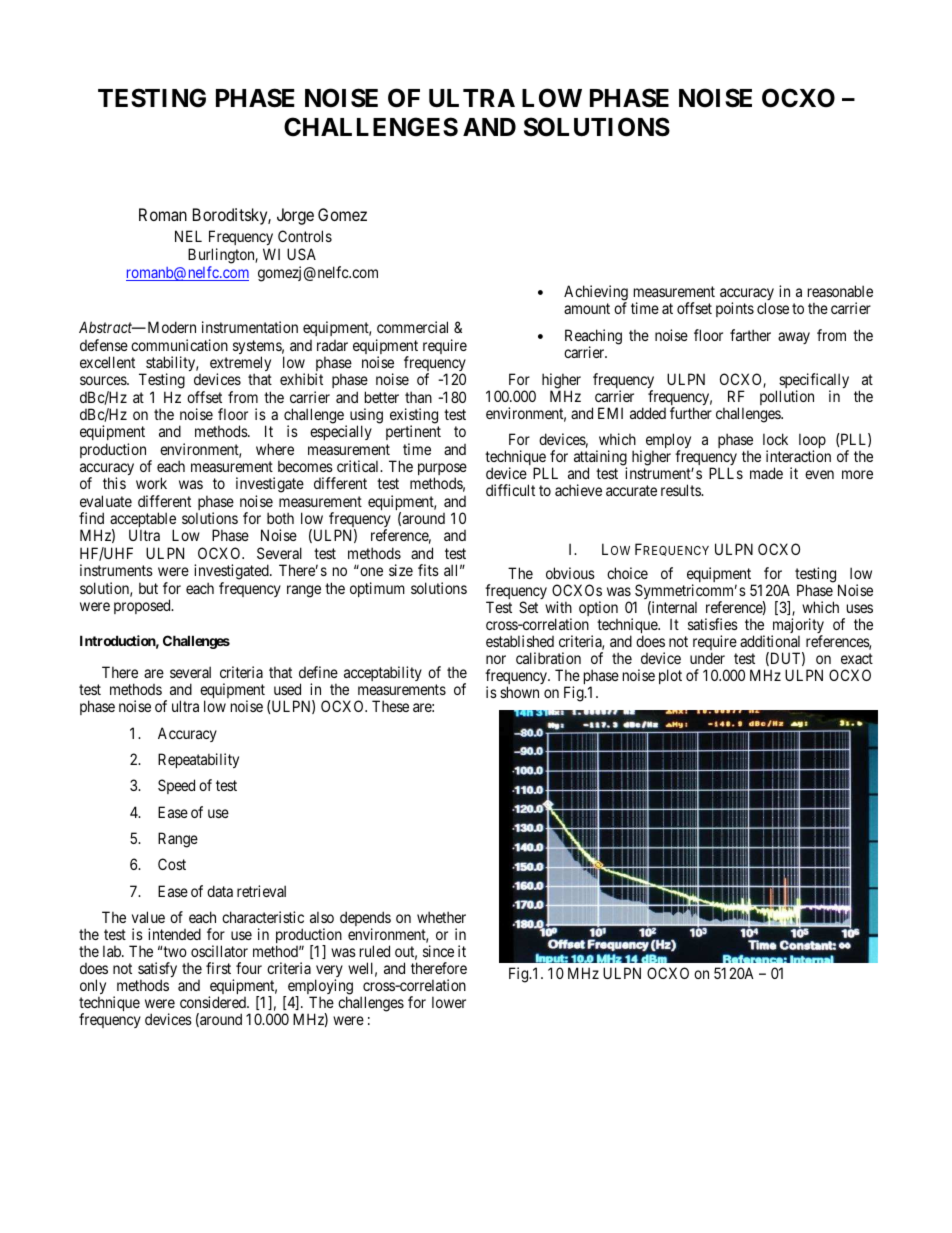  Describe the element at coordinates (275, 449) in the screenshot. I see `where` at that location.
